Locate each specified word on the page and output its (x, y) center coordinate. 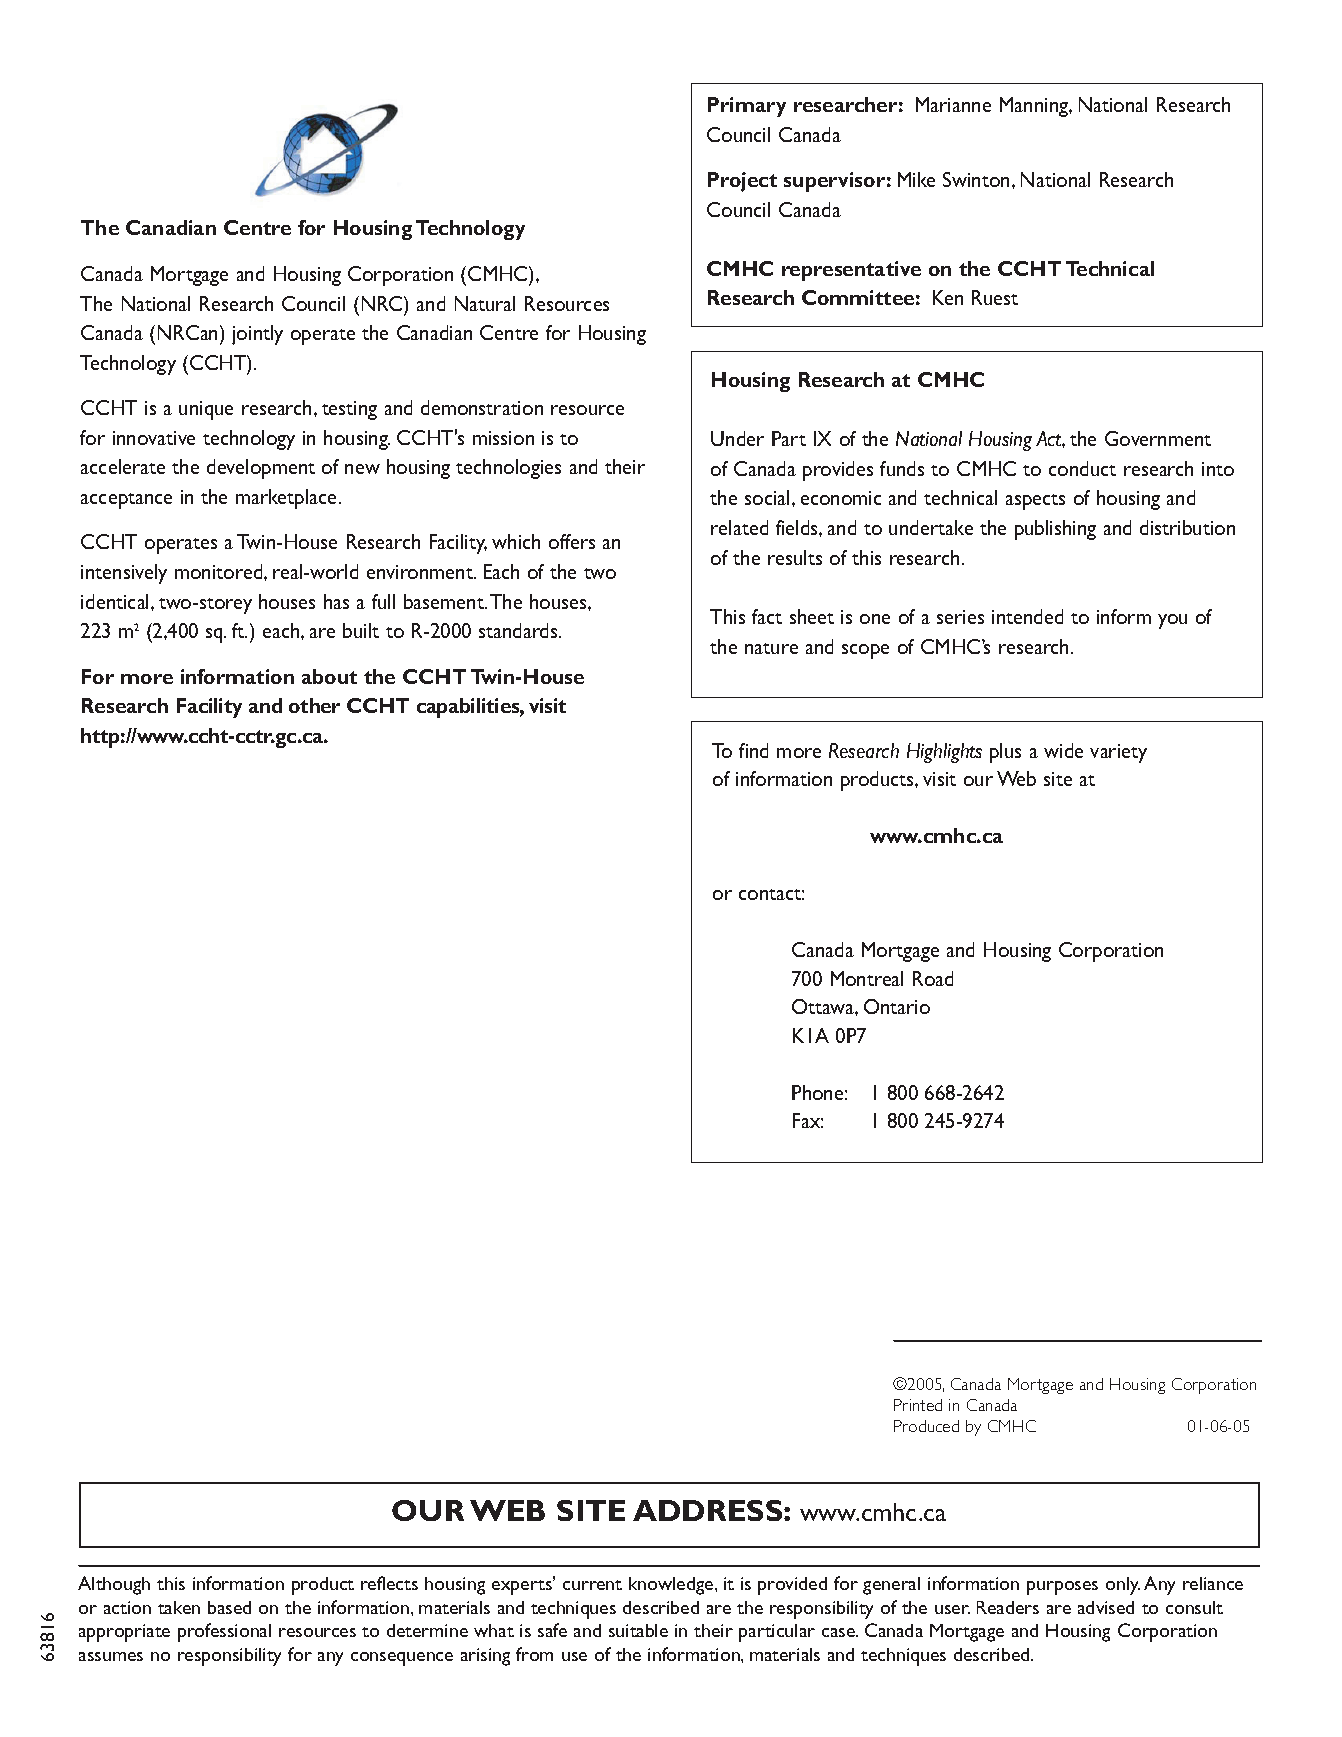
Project (742, 182)
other (314, 705)
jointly (257, 335)
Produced (926, 1426)
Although (114, 1585)
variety (1118, 753)
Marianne (953, 104)
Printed (918, 1405)
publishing (1055, 530)
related (739, 527)
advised (1106, 1607)
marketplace (286, 499)
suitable (638, 1630)
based (229, 1607)
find (753, 750)
